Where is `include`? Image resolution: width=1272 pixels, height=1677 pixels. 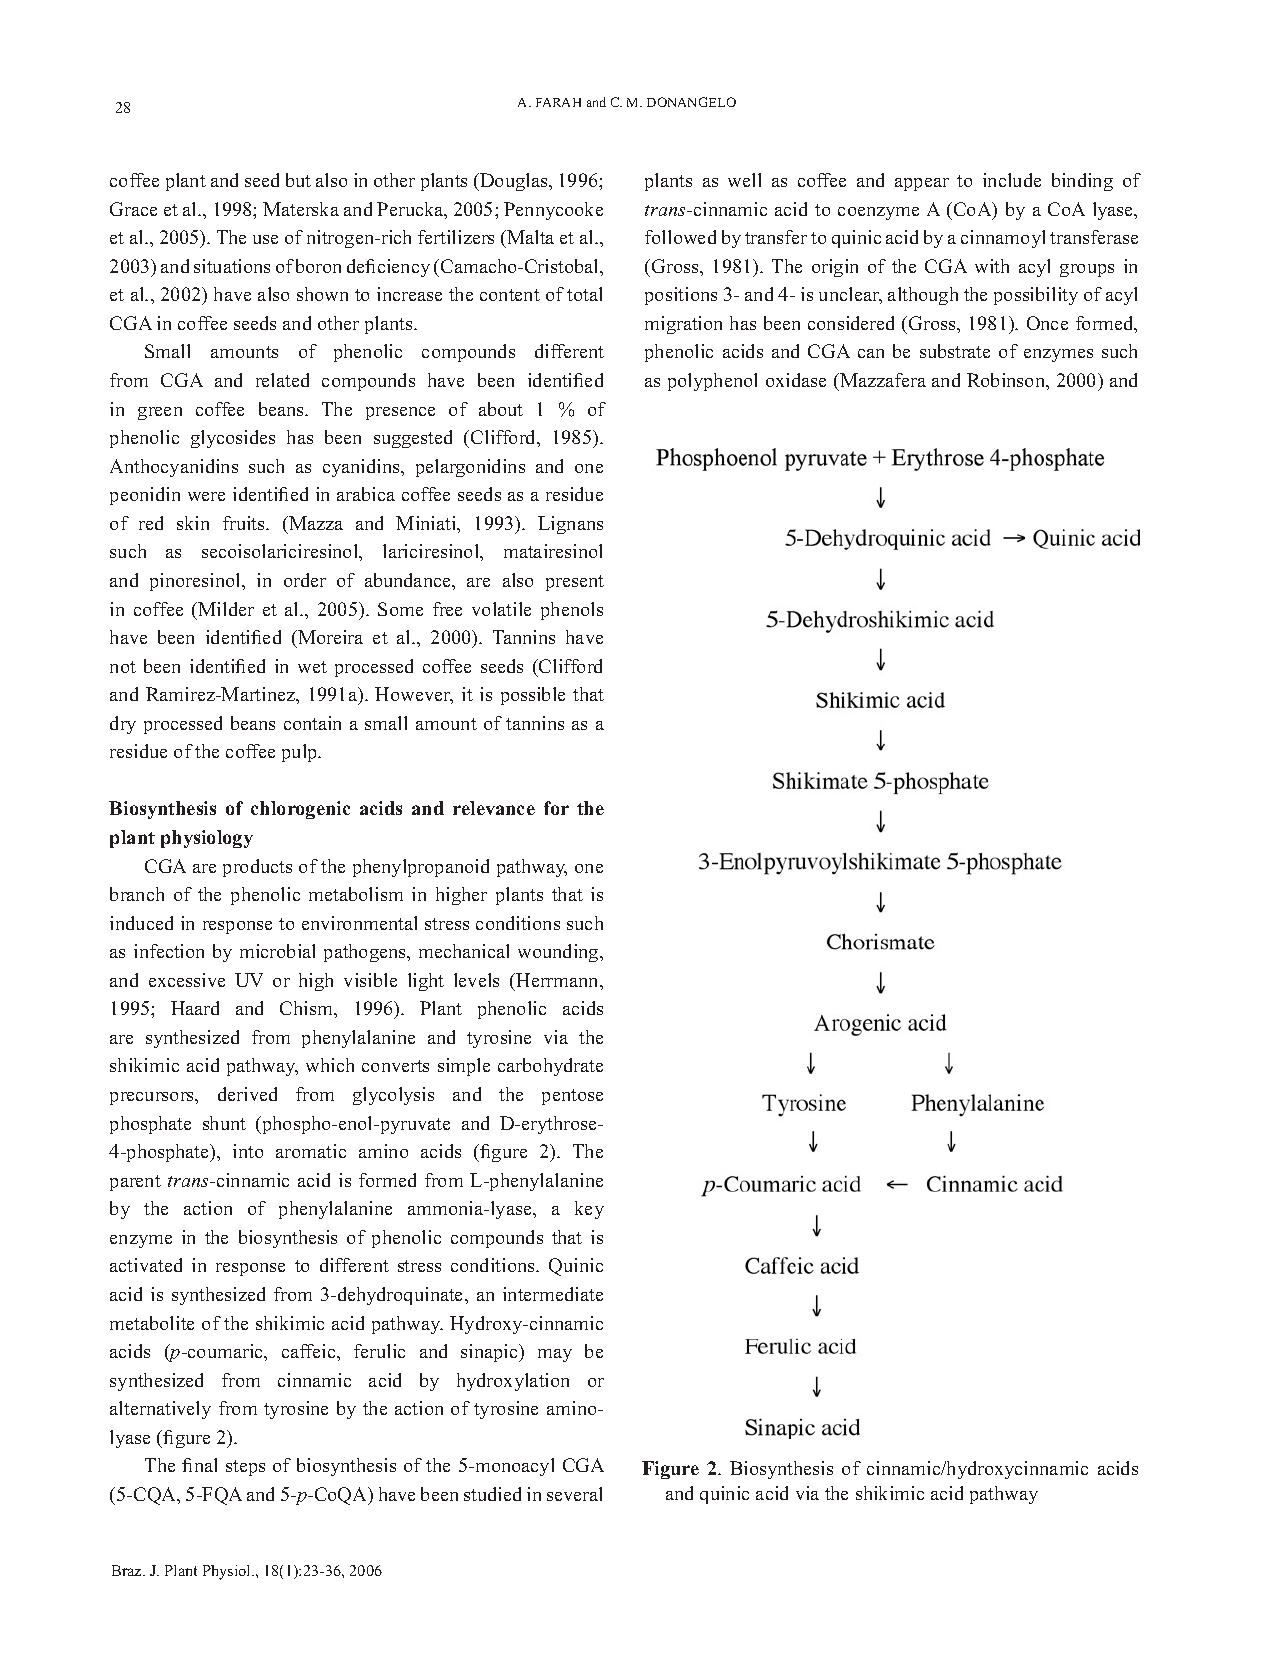
include is located at coordinates (1012, 180).
